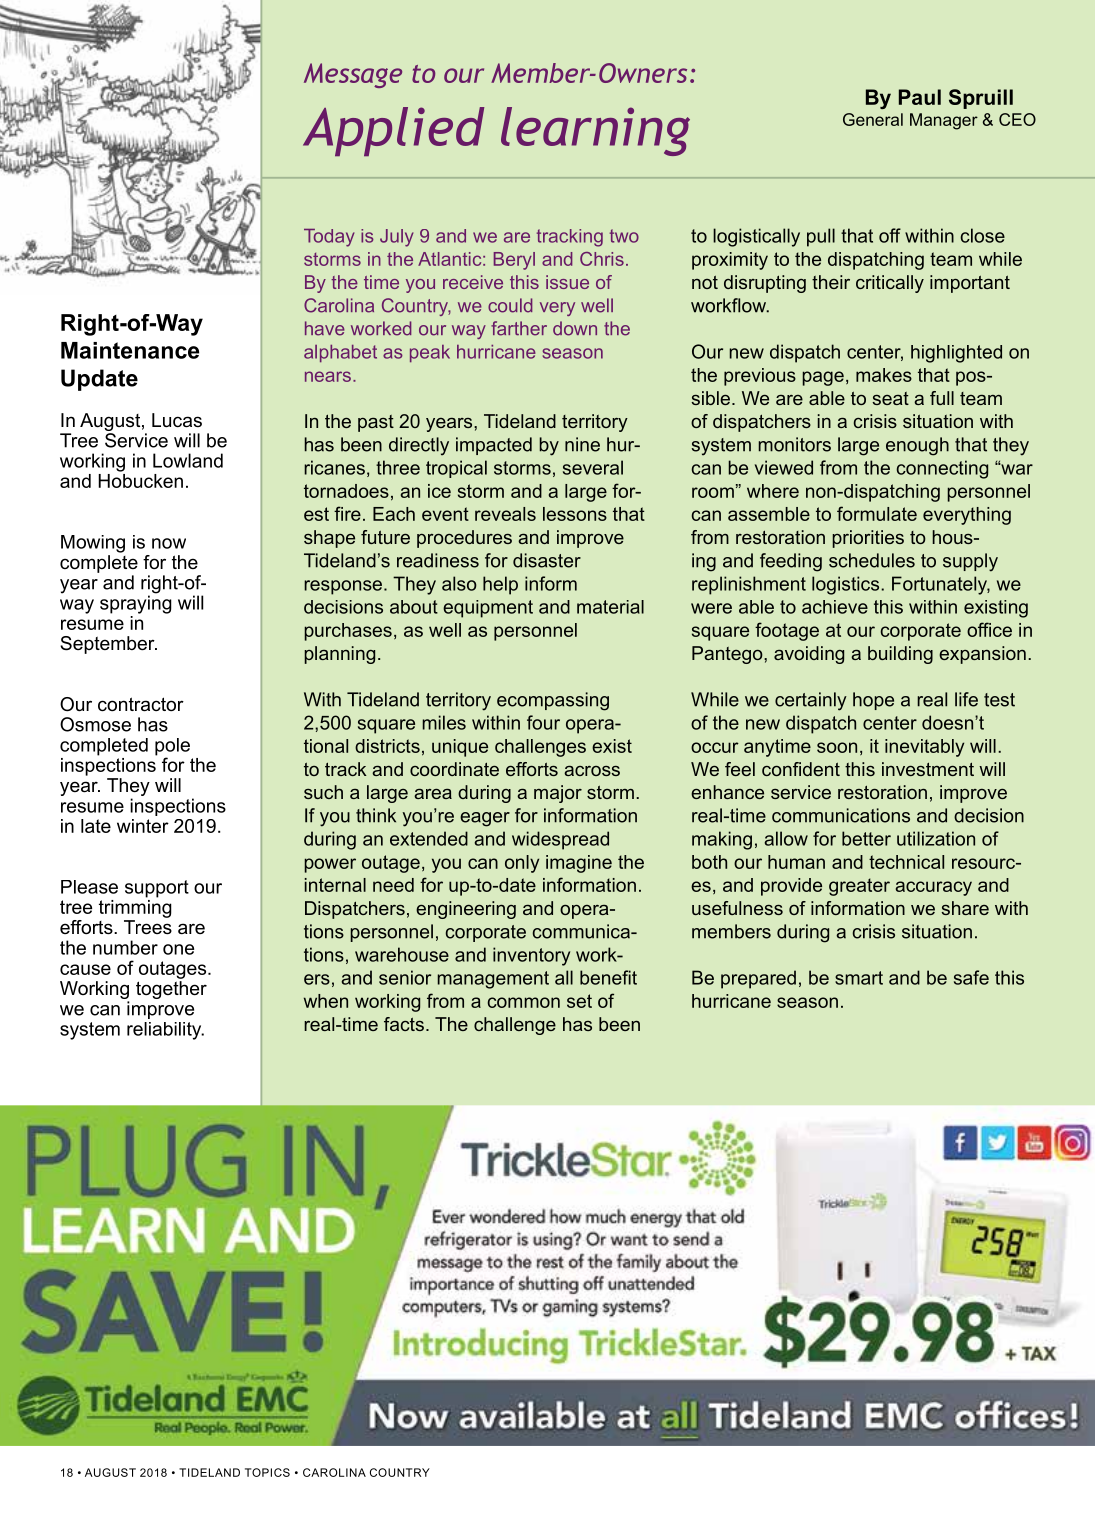  What do you see at coordinates (859, 978) in the image?
I see `smart` at bounding box center [859, 978].
